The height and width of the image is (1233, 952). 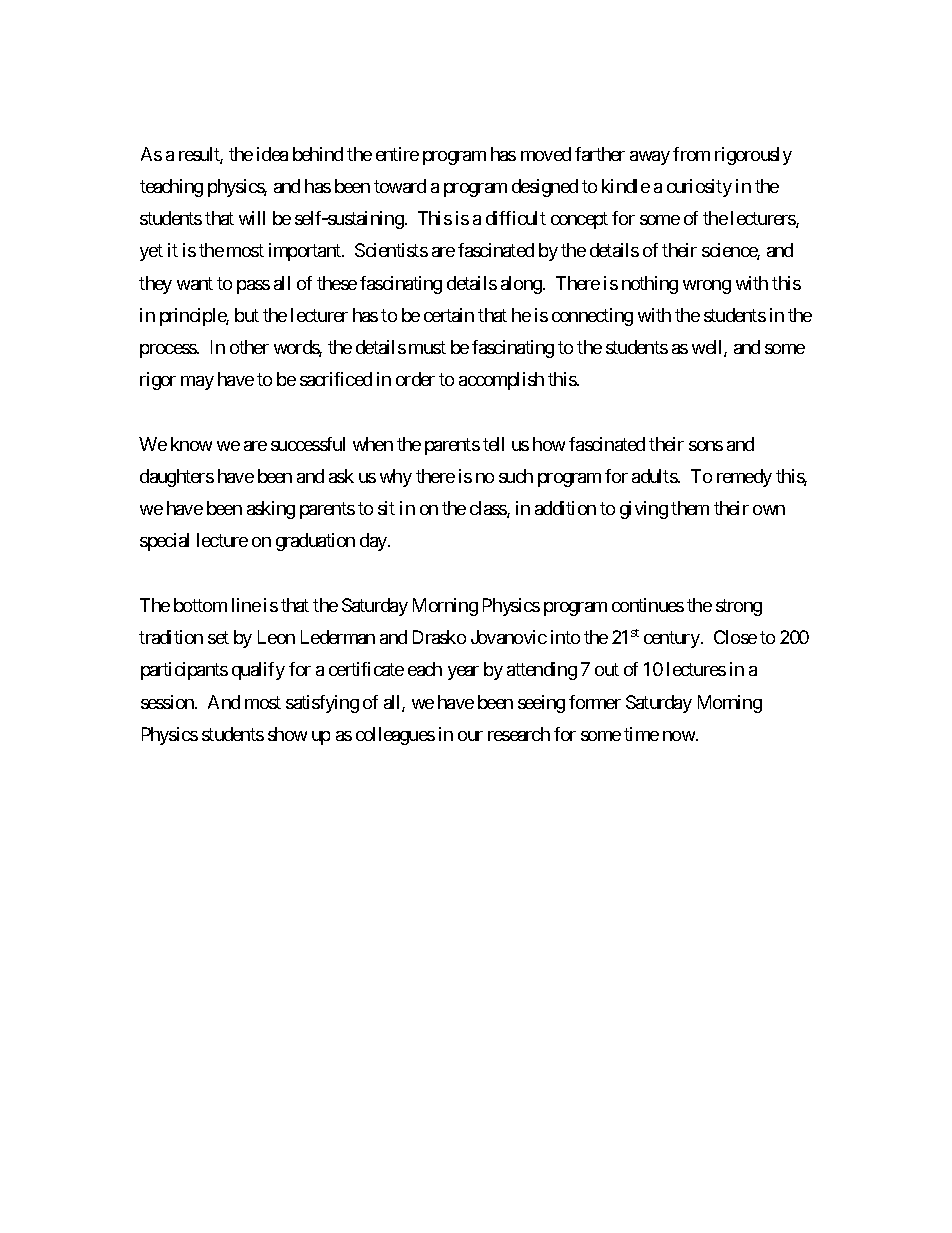 I want to click on special, so click(x=164, y=542).
